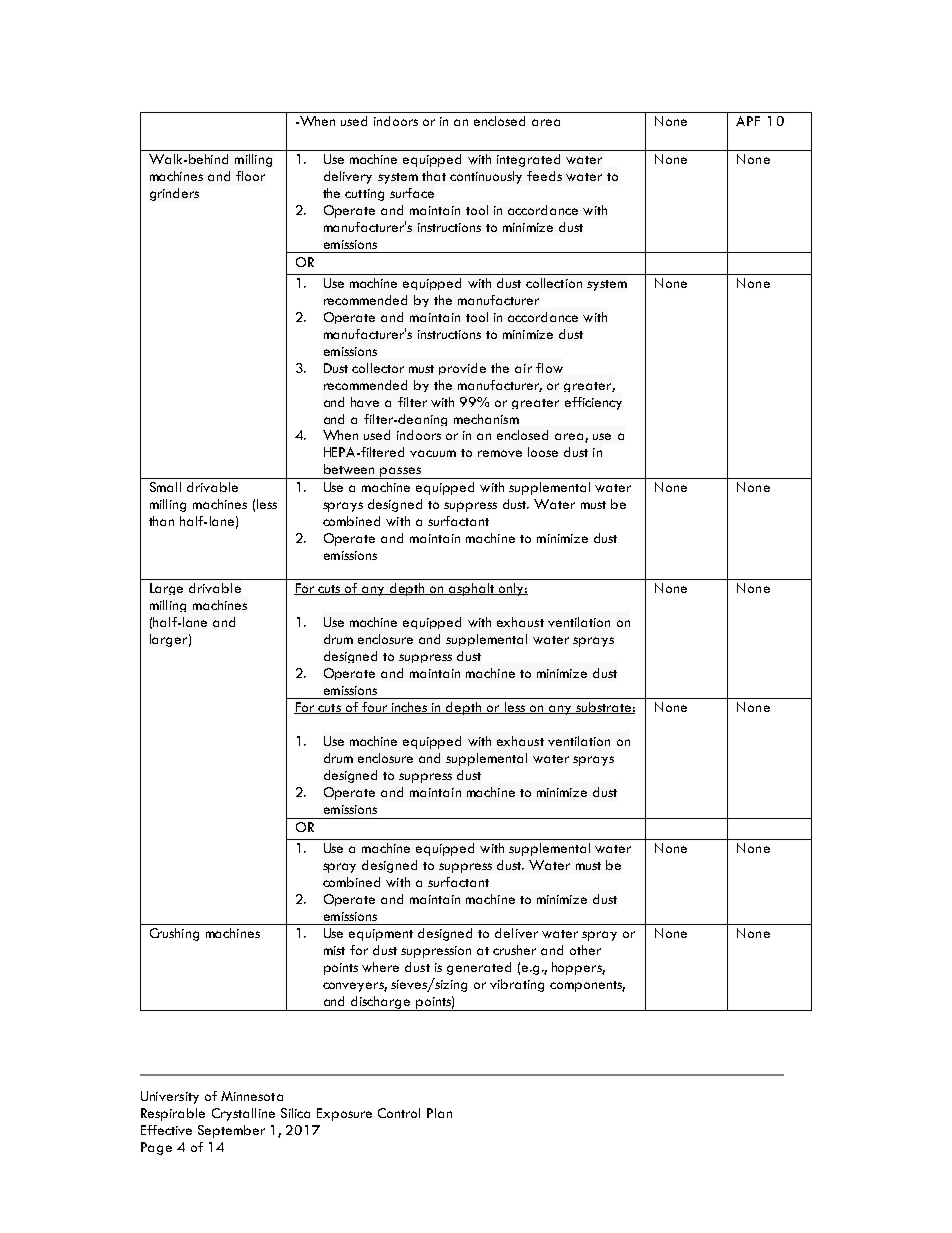  What do you see at coordinates (544, 176) in the screenshot?
I see `feeds` at bounding box center [544, 176].
